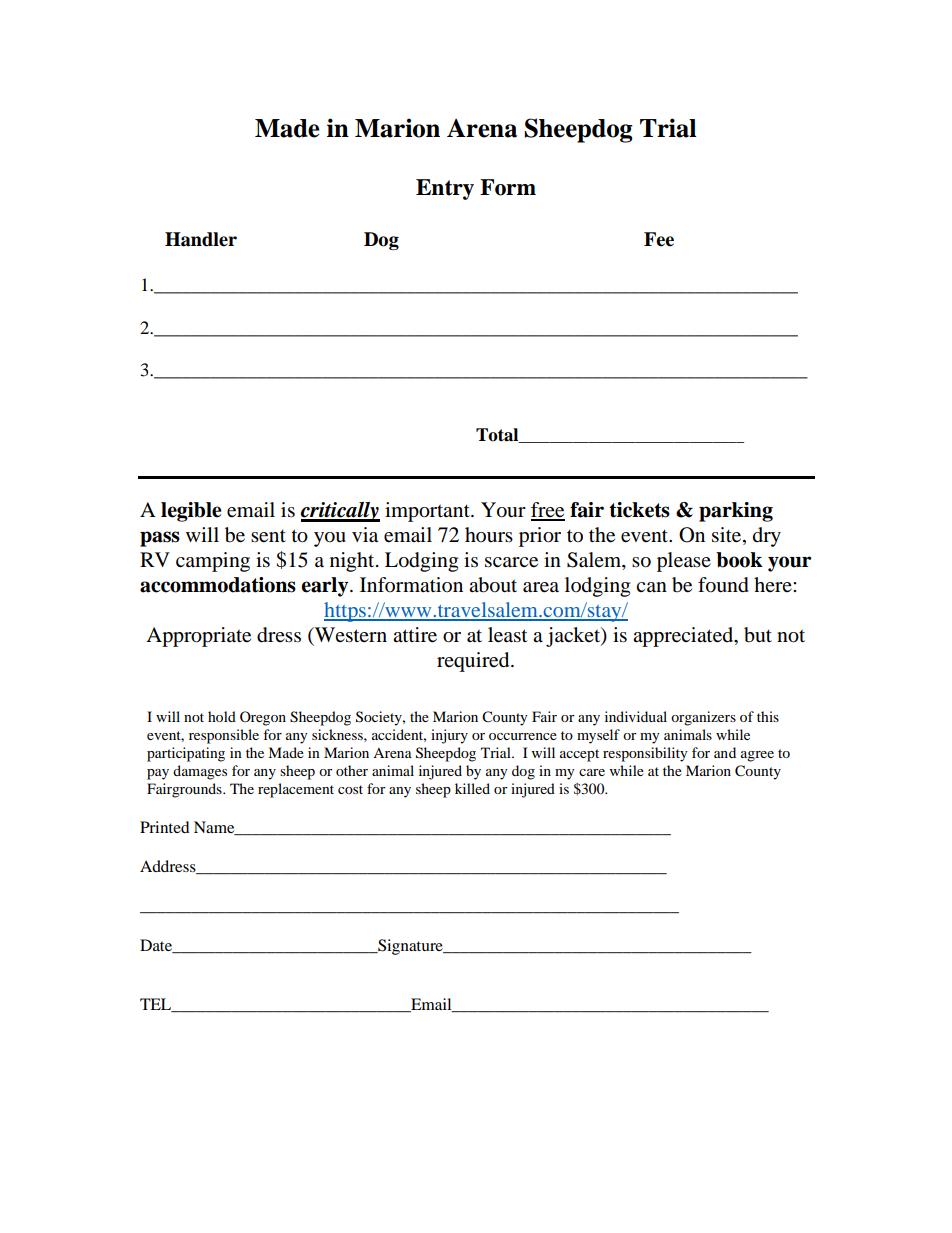  Describe the element at coordinates (191, 512) in the screenshot. I see `legible` at that location.
